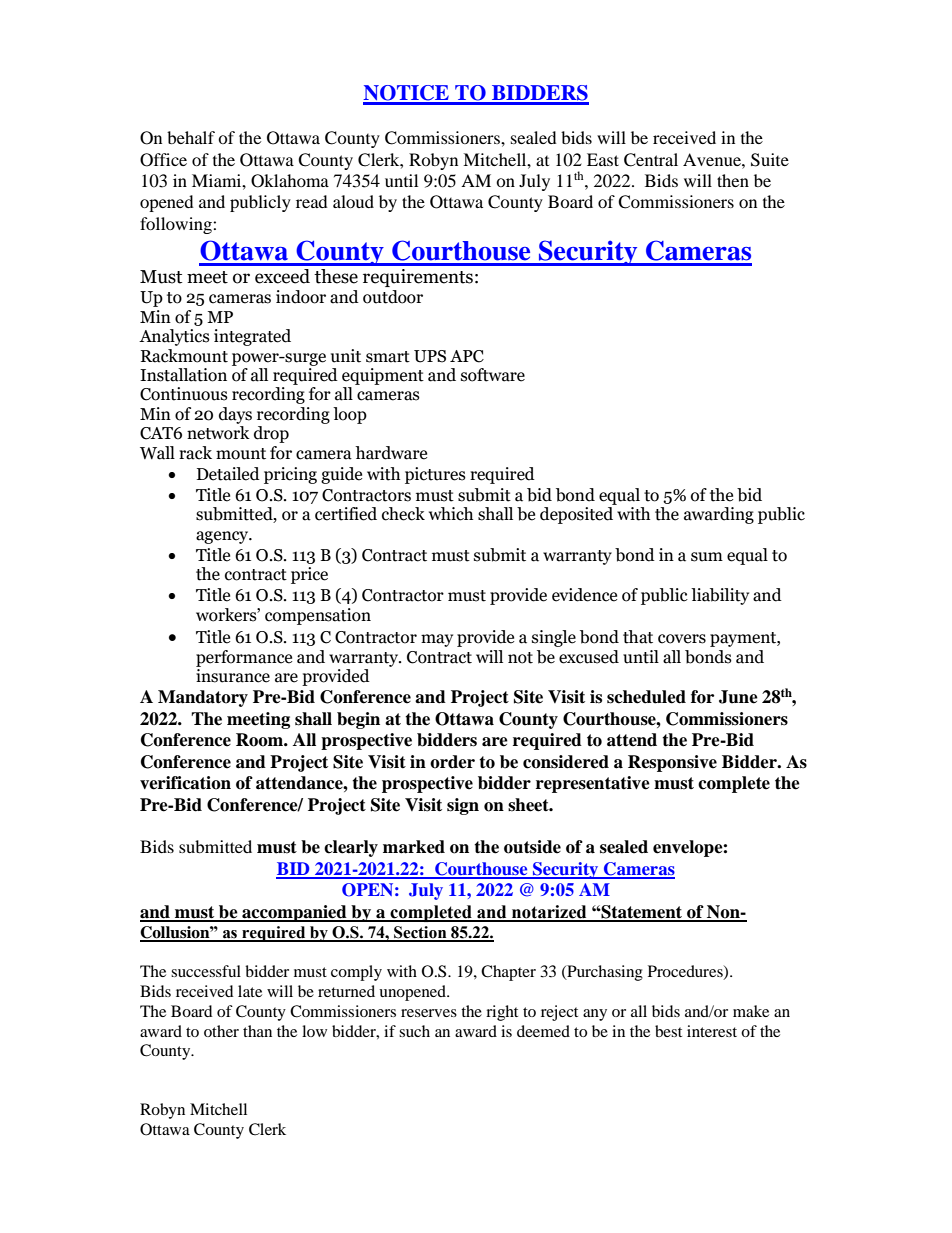 Image resolution: width=952 pixels, height=1233 pixels. Describe the element at coordinates (191, 137) in the document. I see `behalf` at that location.
